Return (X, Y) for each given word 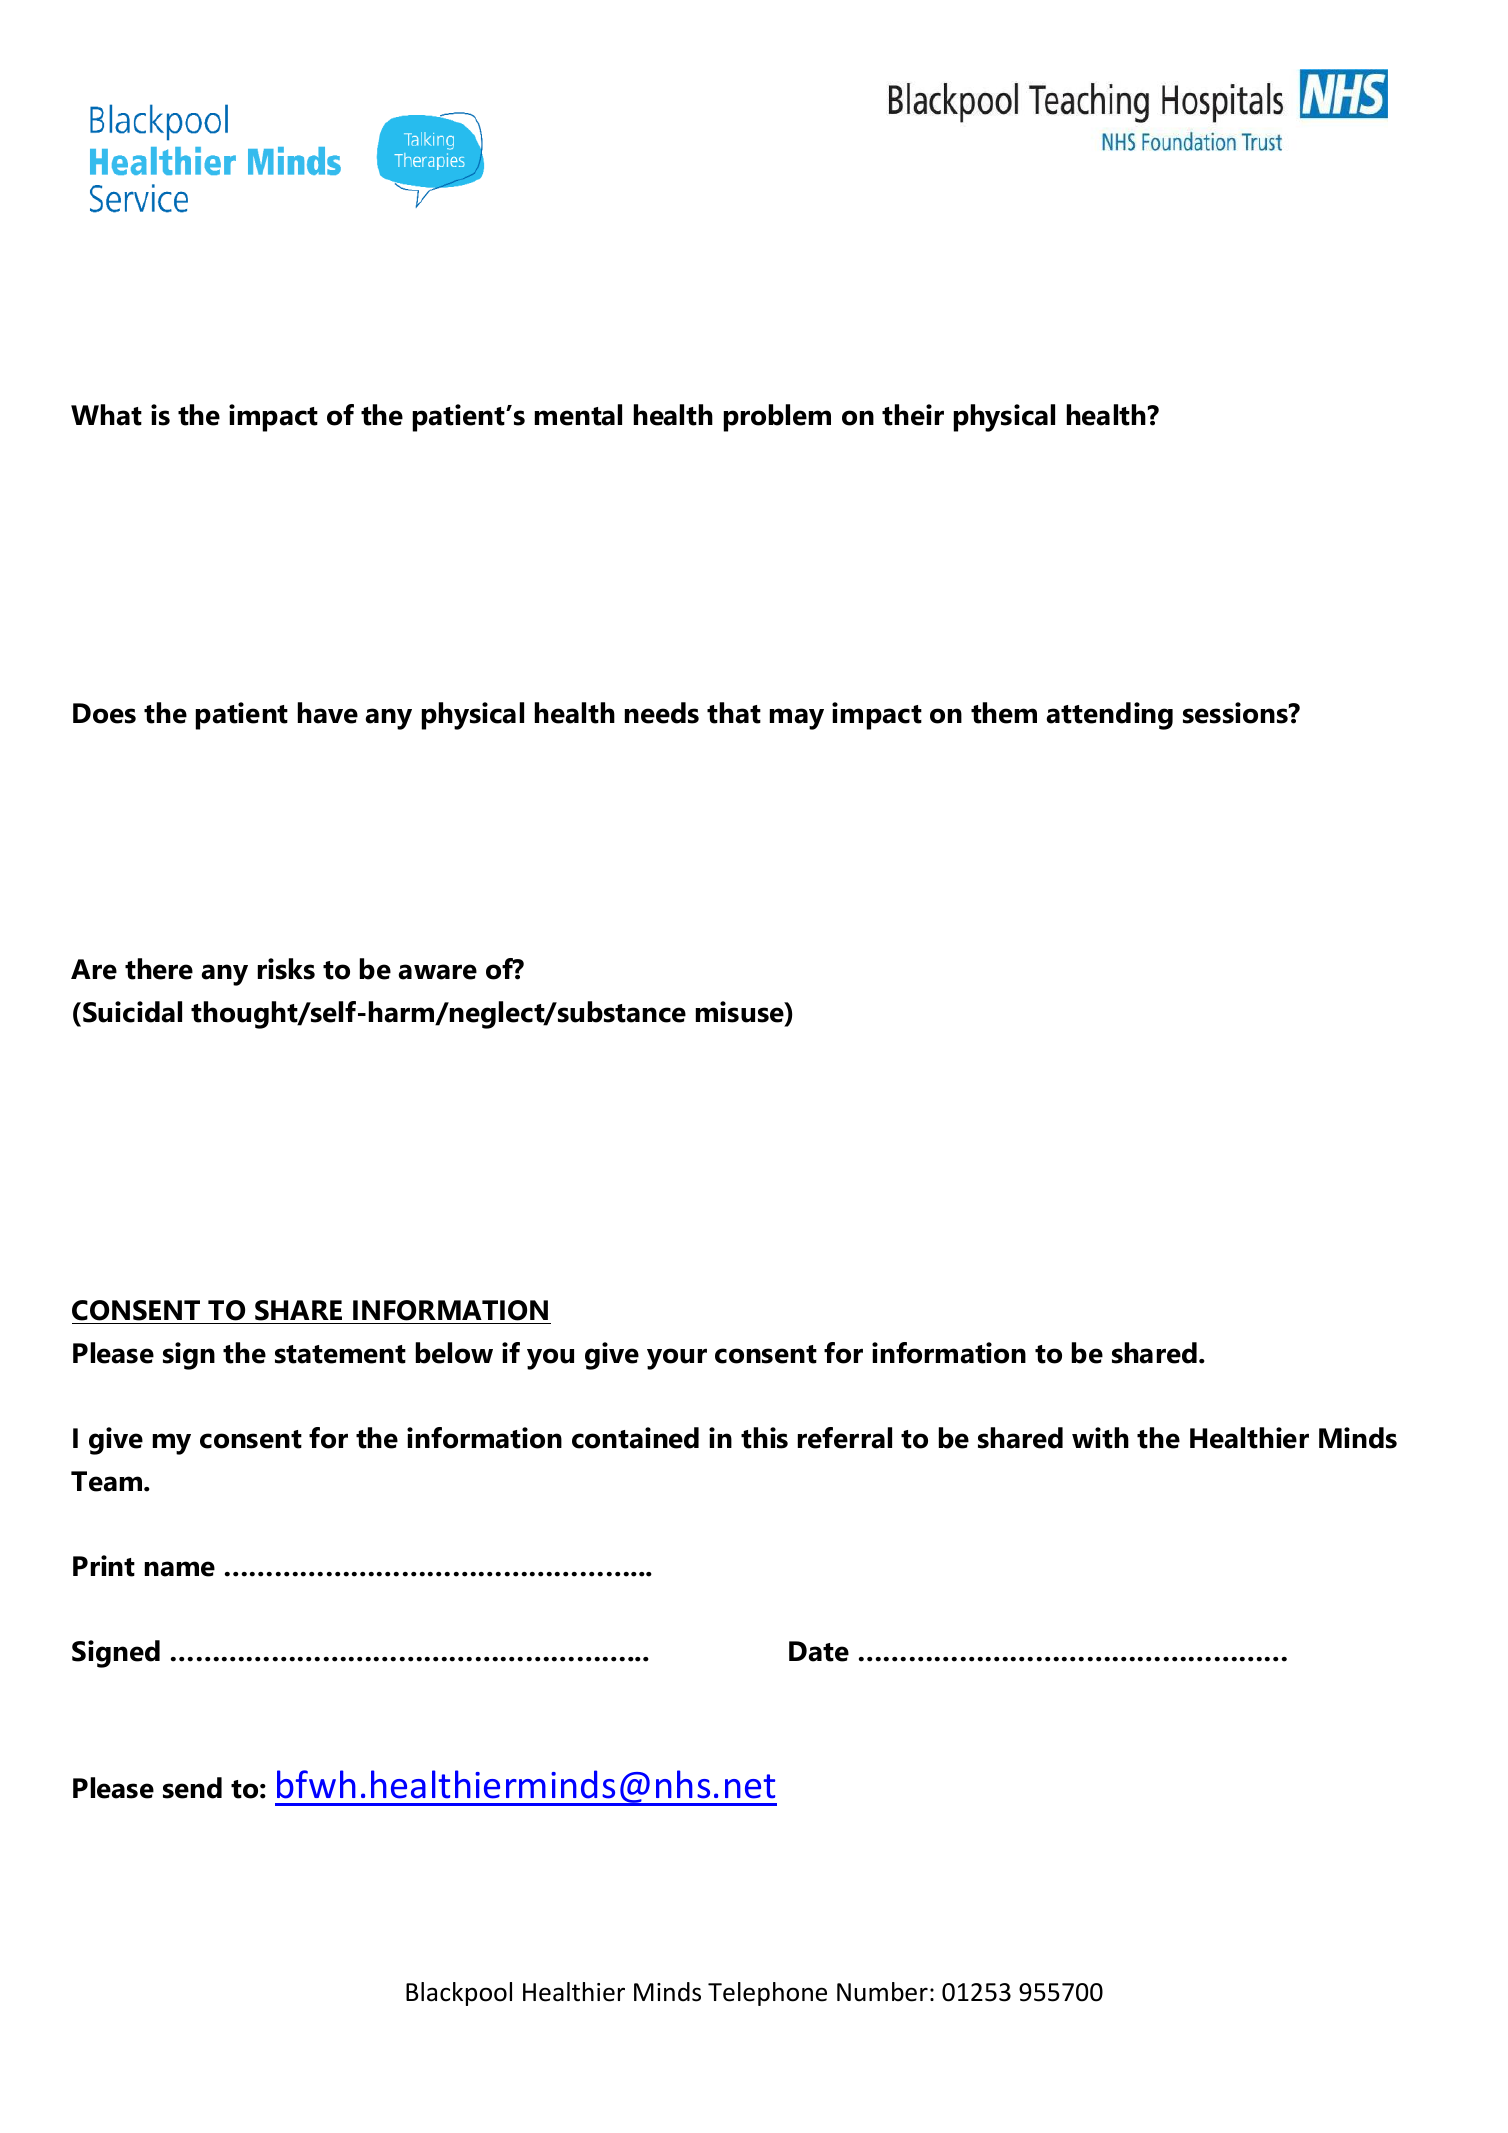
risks (286, 969)
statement (340, 1354)
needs (662, 713)
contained (635, 1438)
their (913, 415)
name (180, 1569)
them (1004, 713)
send (192, 1788)
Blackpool (459, 1994)
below (454, 1353)
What (106, 415)
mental (578, 415)
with (1100, 1438)
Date (819, 1651)
